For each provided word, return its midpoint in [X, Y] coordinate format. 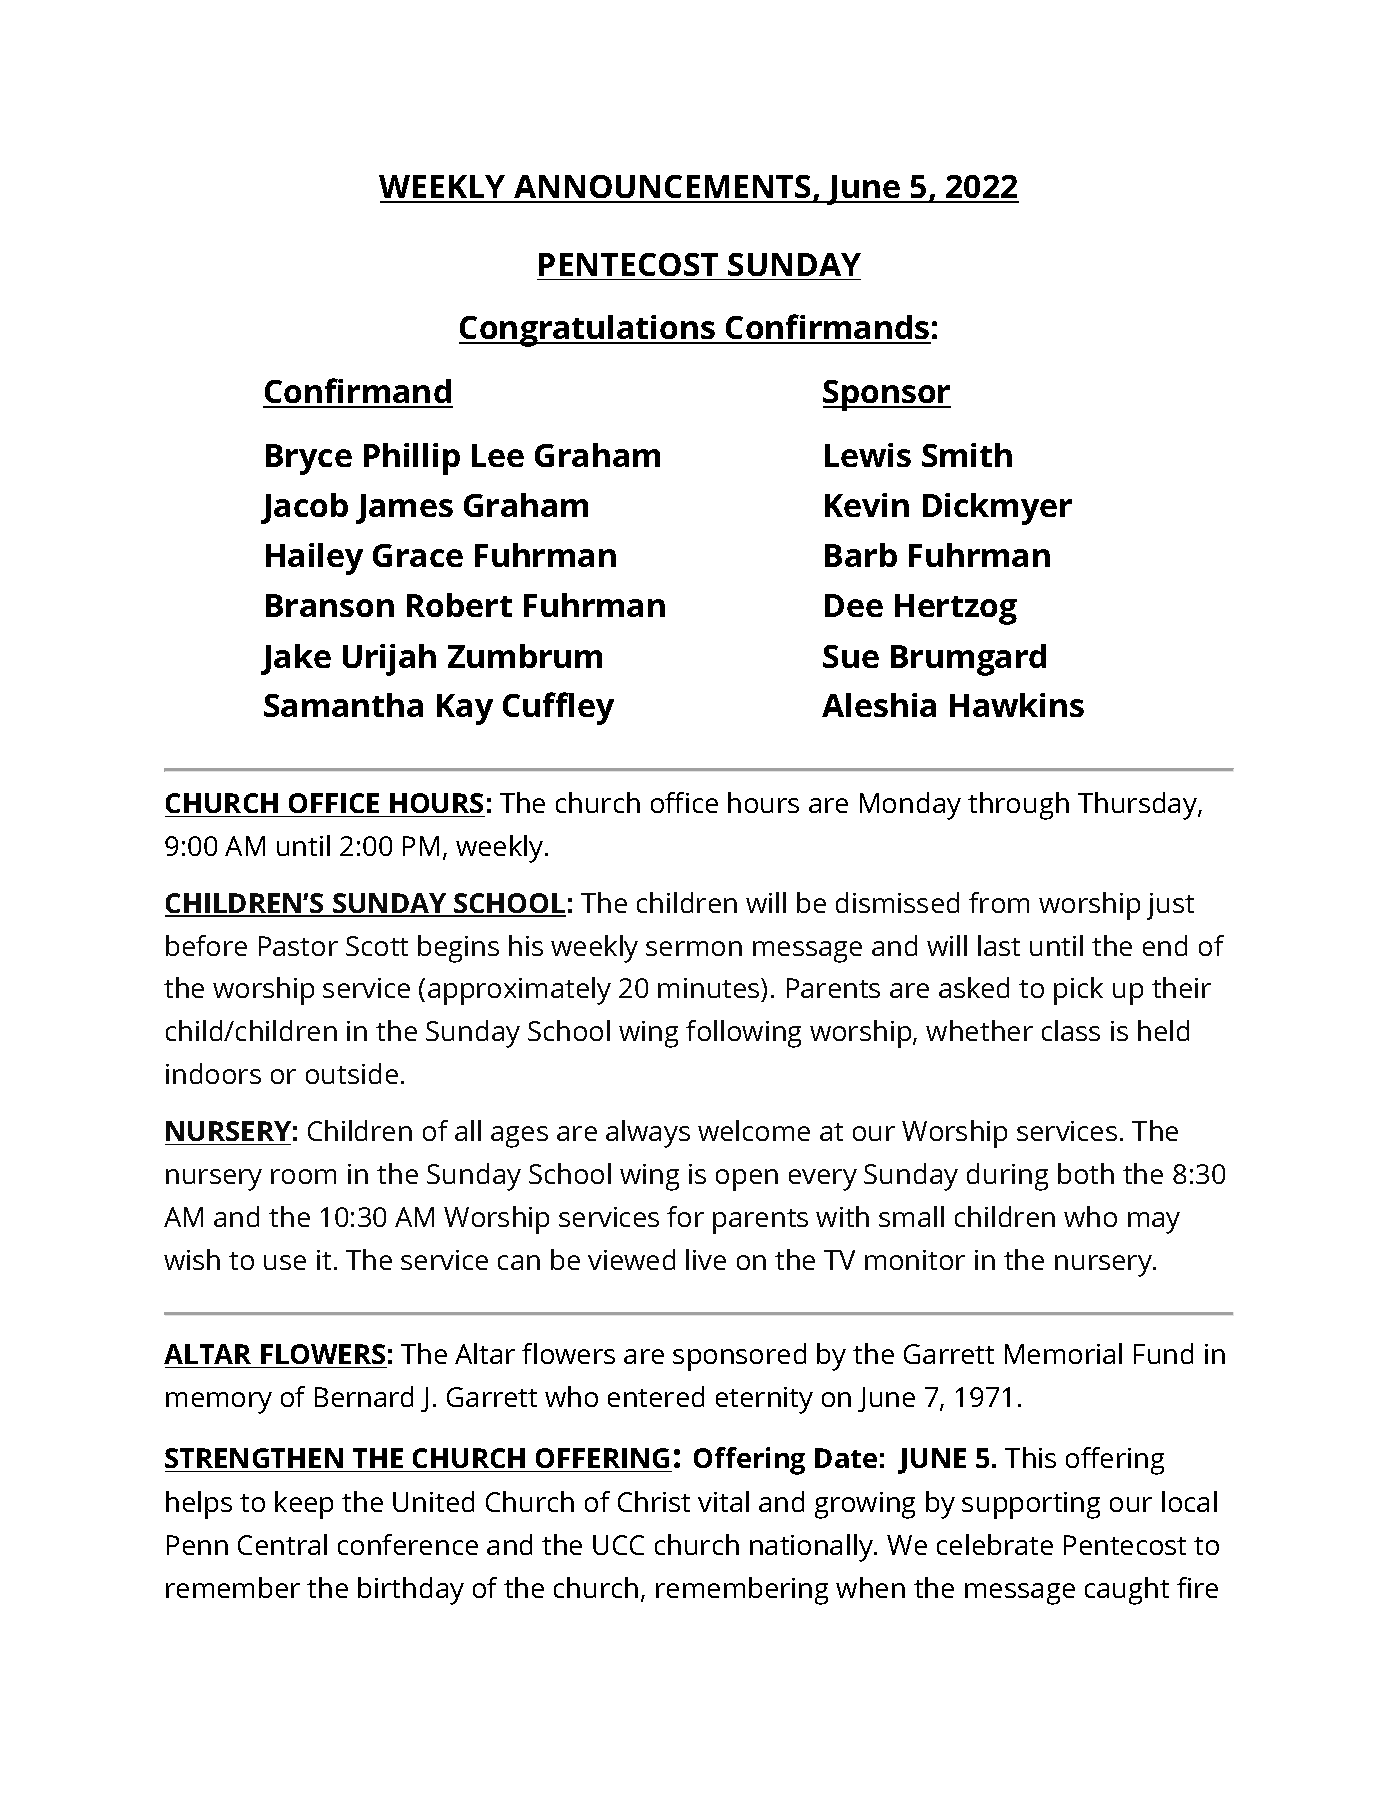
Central [282, 1544]
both [1086, 1173]
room [303, 1176]
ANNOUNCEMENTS [662, 188]
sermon [694, 948]
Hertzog [956, 609]
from [999, 902]
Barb [861, 555]
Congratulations [588, 331]
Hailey [314, 559]
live [706, 1259]
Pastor [298, 946]
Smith [967, 455]
